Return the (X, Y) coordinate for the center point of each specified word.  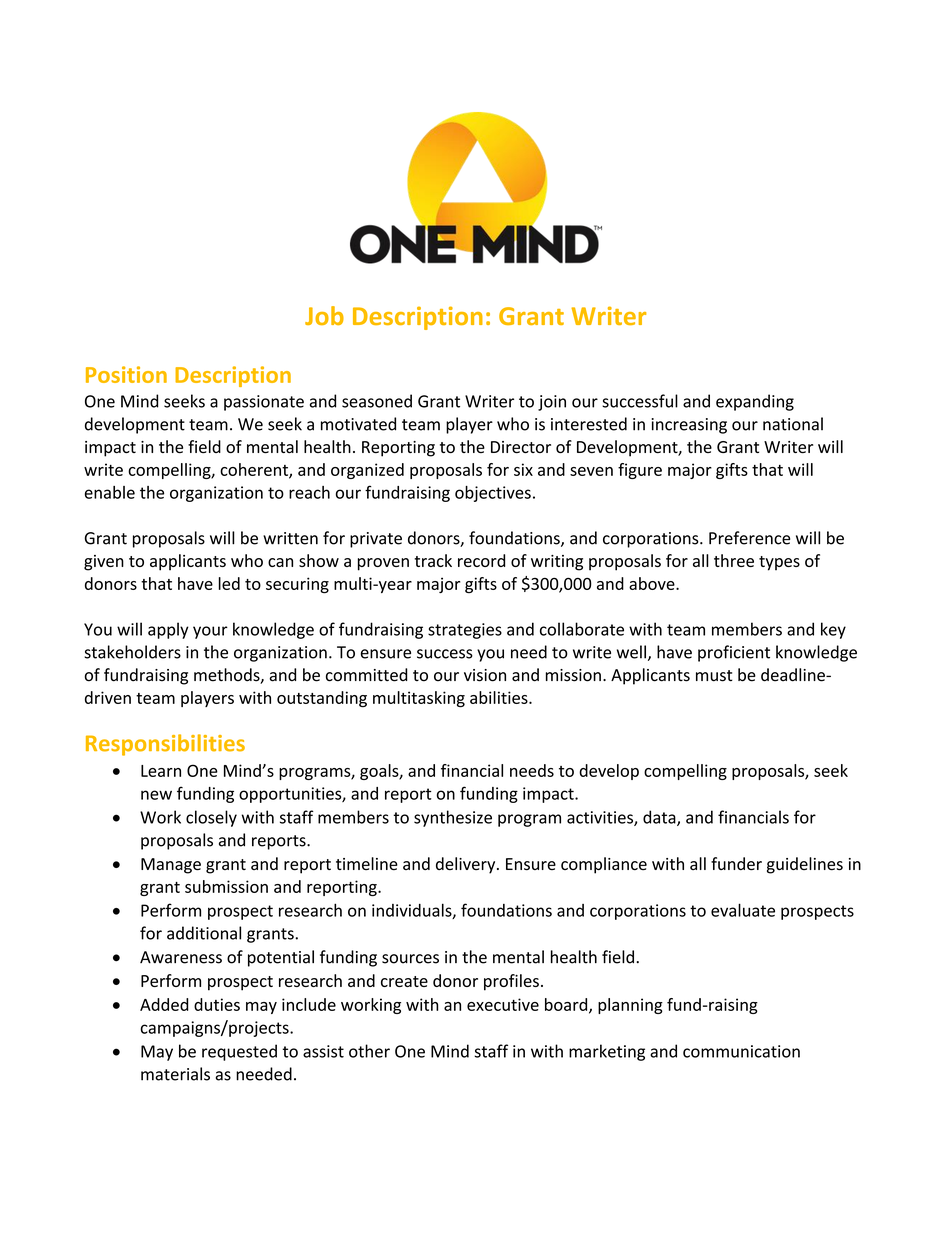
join (552, 403)
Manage (171, 866)
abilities (500, 697)
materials (175, 1074)
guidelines (805, 865)
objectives (493, 494)
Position (126, 374)
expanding (755, 402)
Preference (749, 538)
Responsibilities (165, 745)
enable (110, 492)
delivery (467, 865)
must (714, 676)
